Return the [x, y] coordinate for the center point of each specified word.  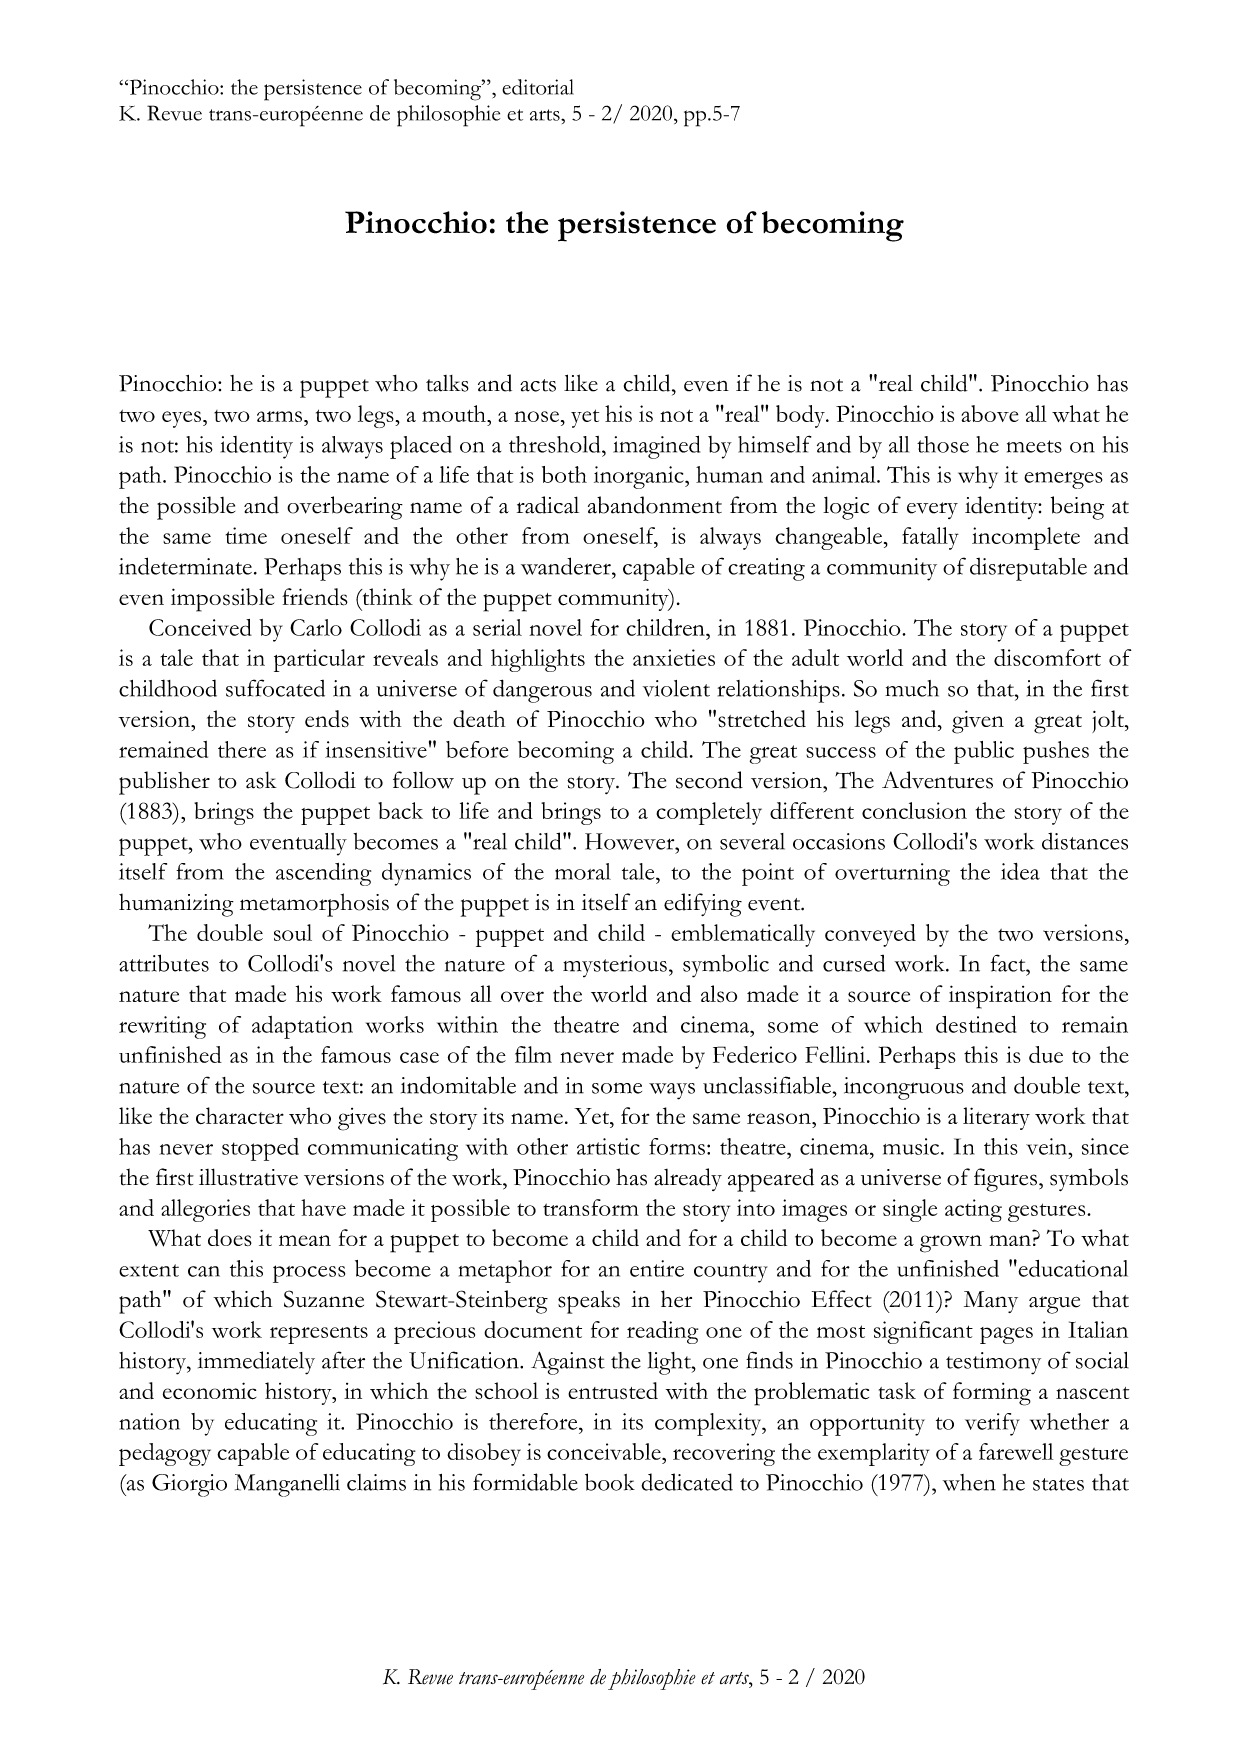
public [984, 752]
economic [209, 1391]
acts [538, 385]
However [631, 841]
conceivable [605, 1451]
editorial [538, 87]
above [990, 413]
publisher [164, 783]
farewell [1016, 1451]
